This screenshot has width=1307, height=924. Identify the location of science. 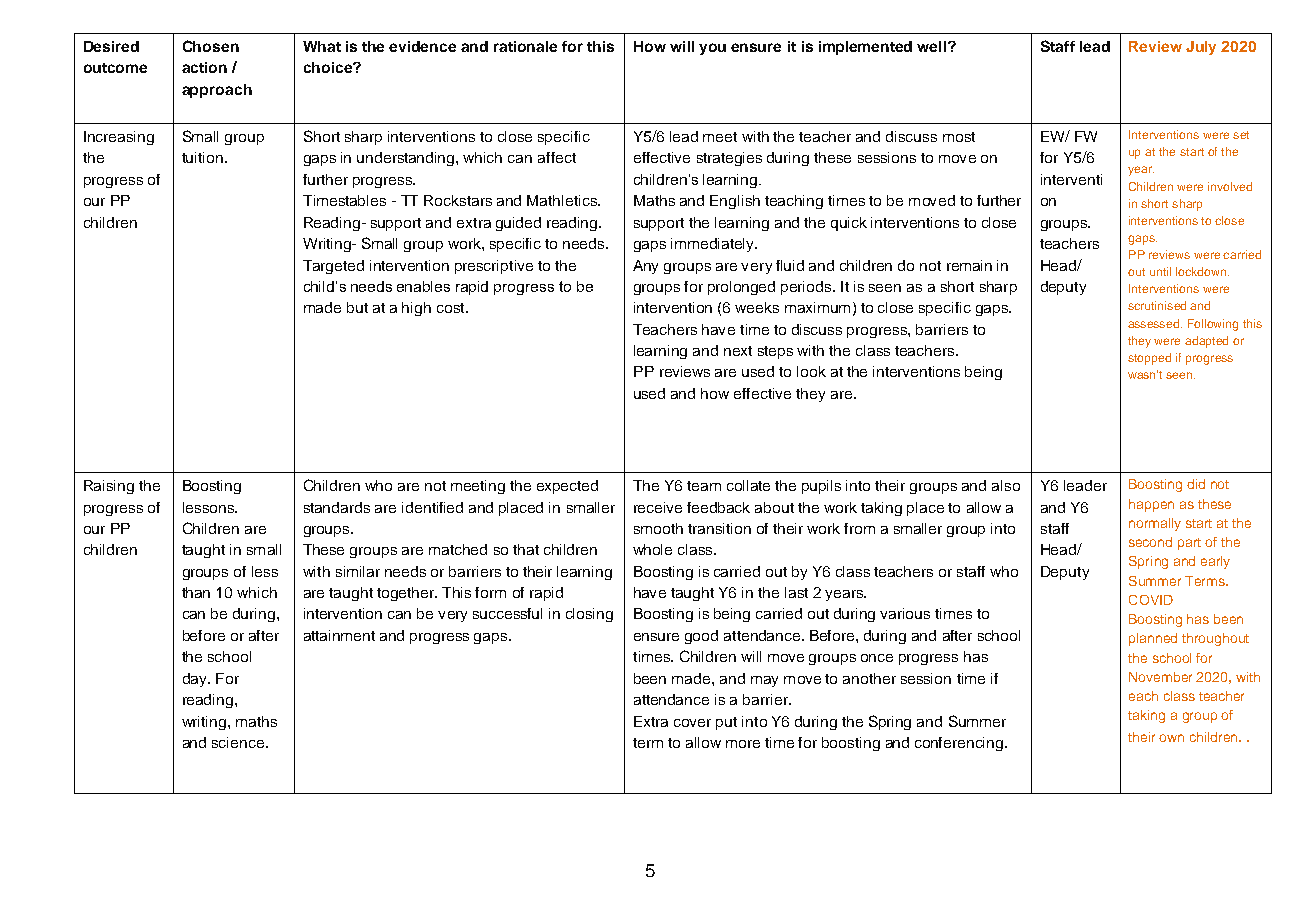
(239, 742).
